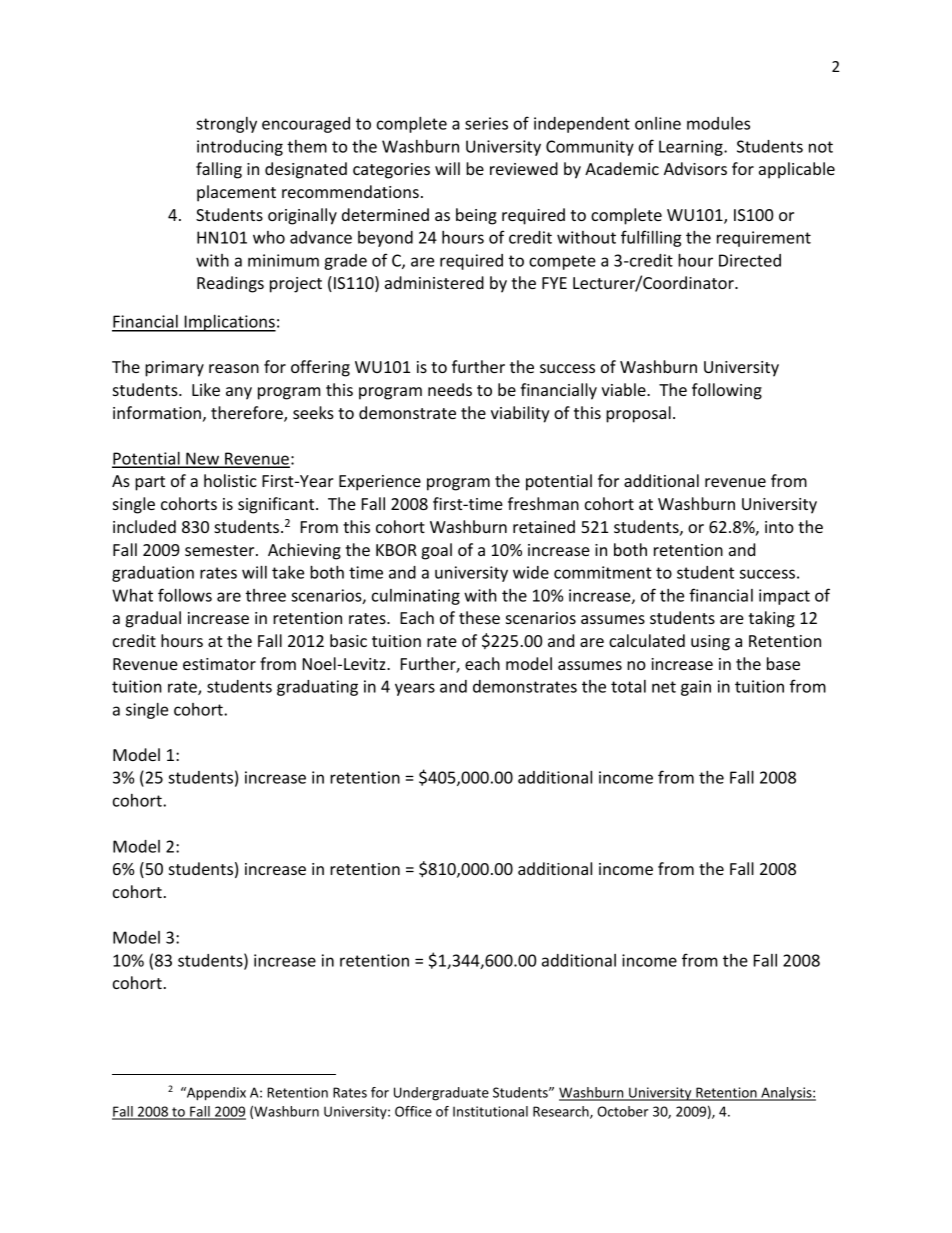  I want to click on Undergraduate, so click(441, 1094).
